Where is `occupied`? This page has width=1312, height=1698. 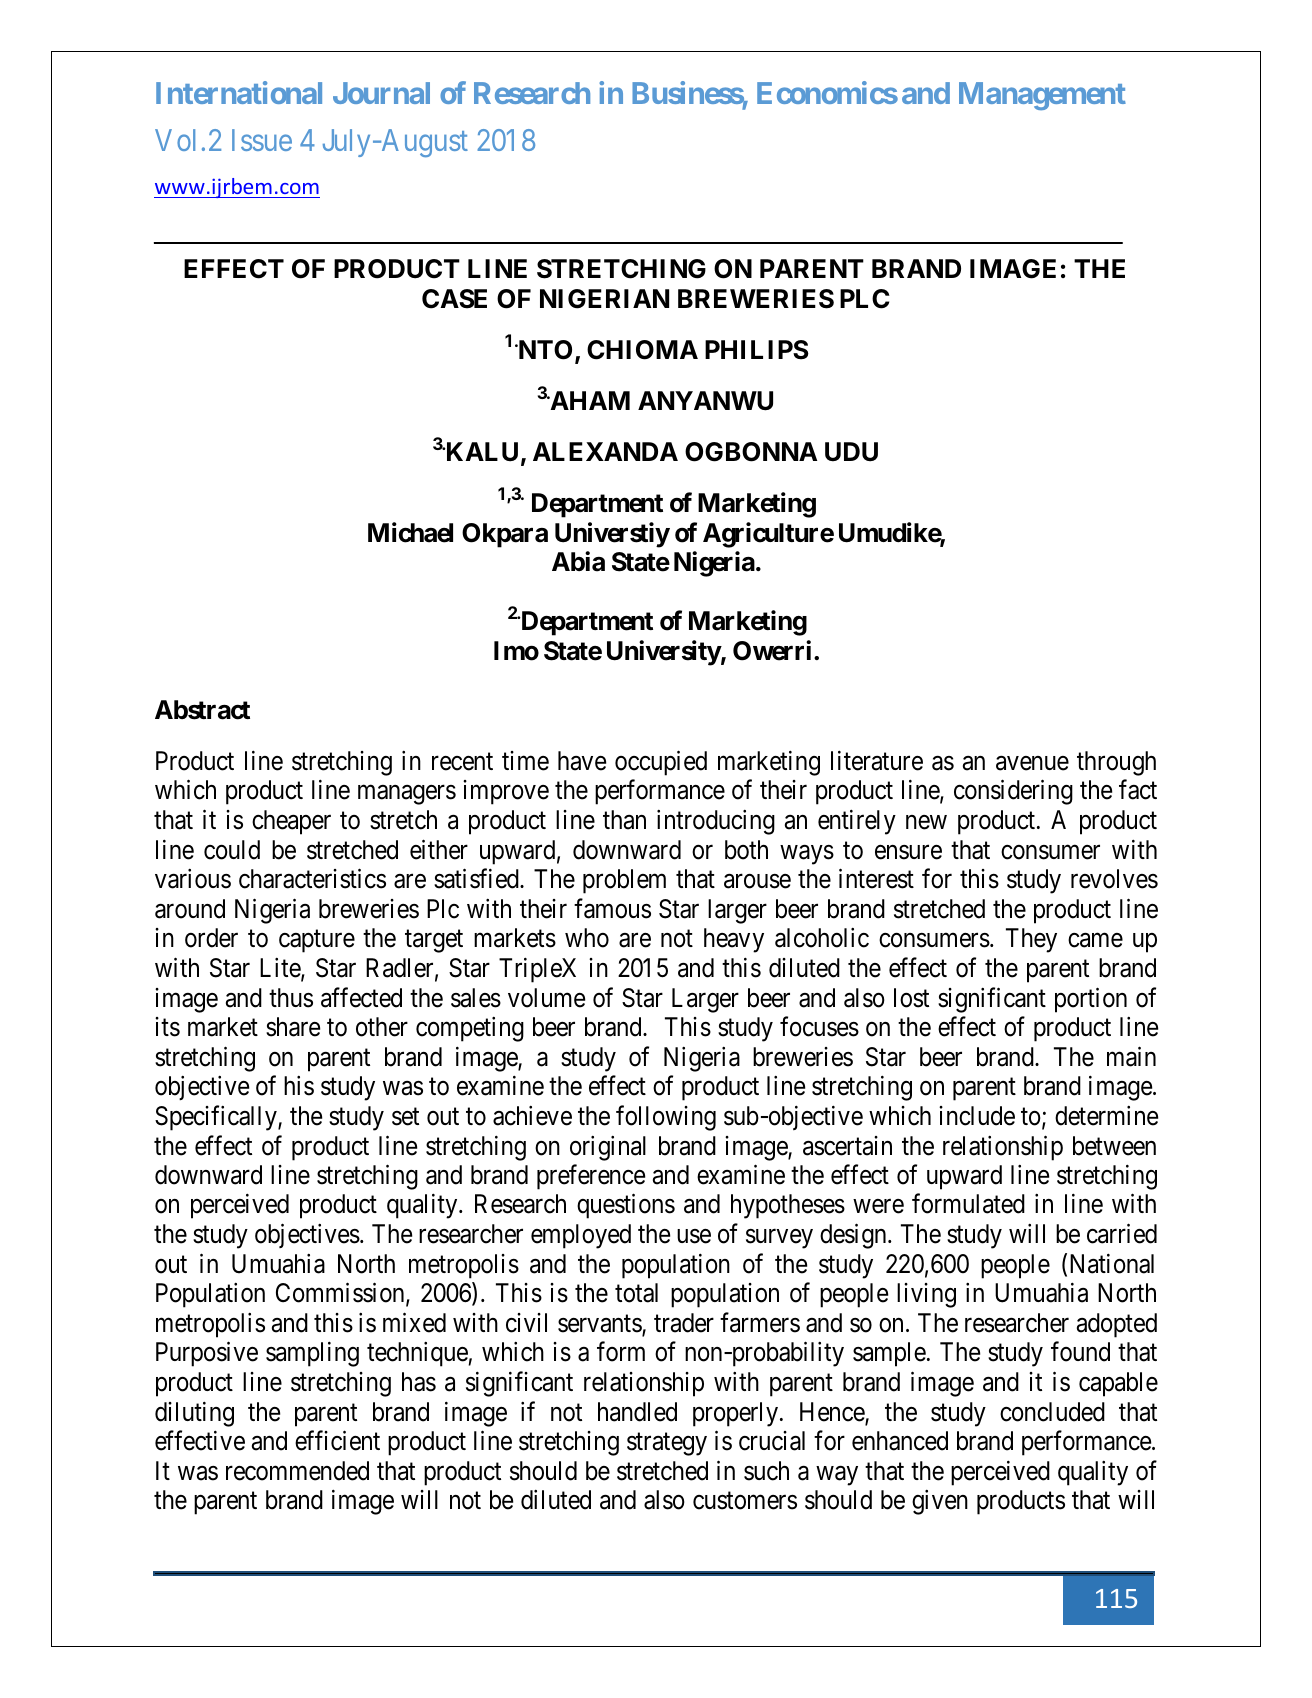 occupied is located at coordinates (661, 763).
